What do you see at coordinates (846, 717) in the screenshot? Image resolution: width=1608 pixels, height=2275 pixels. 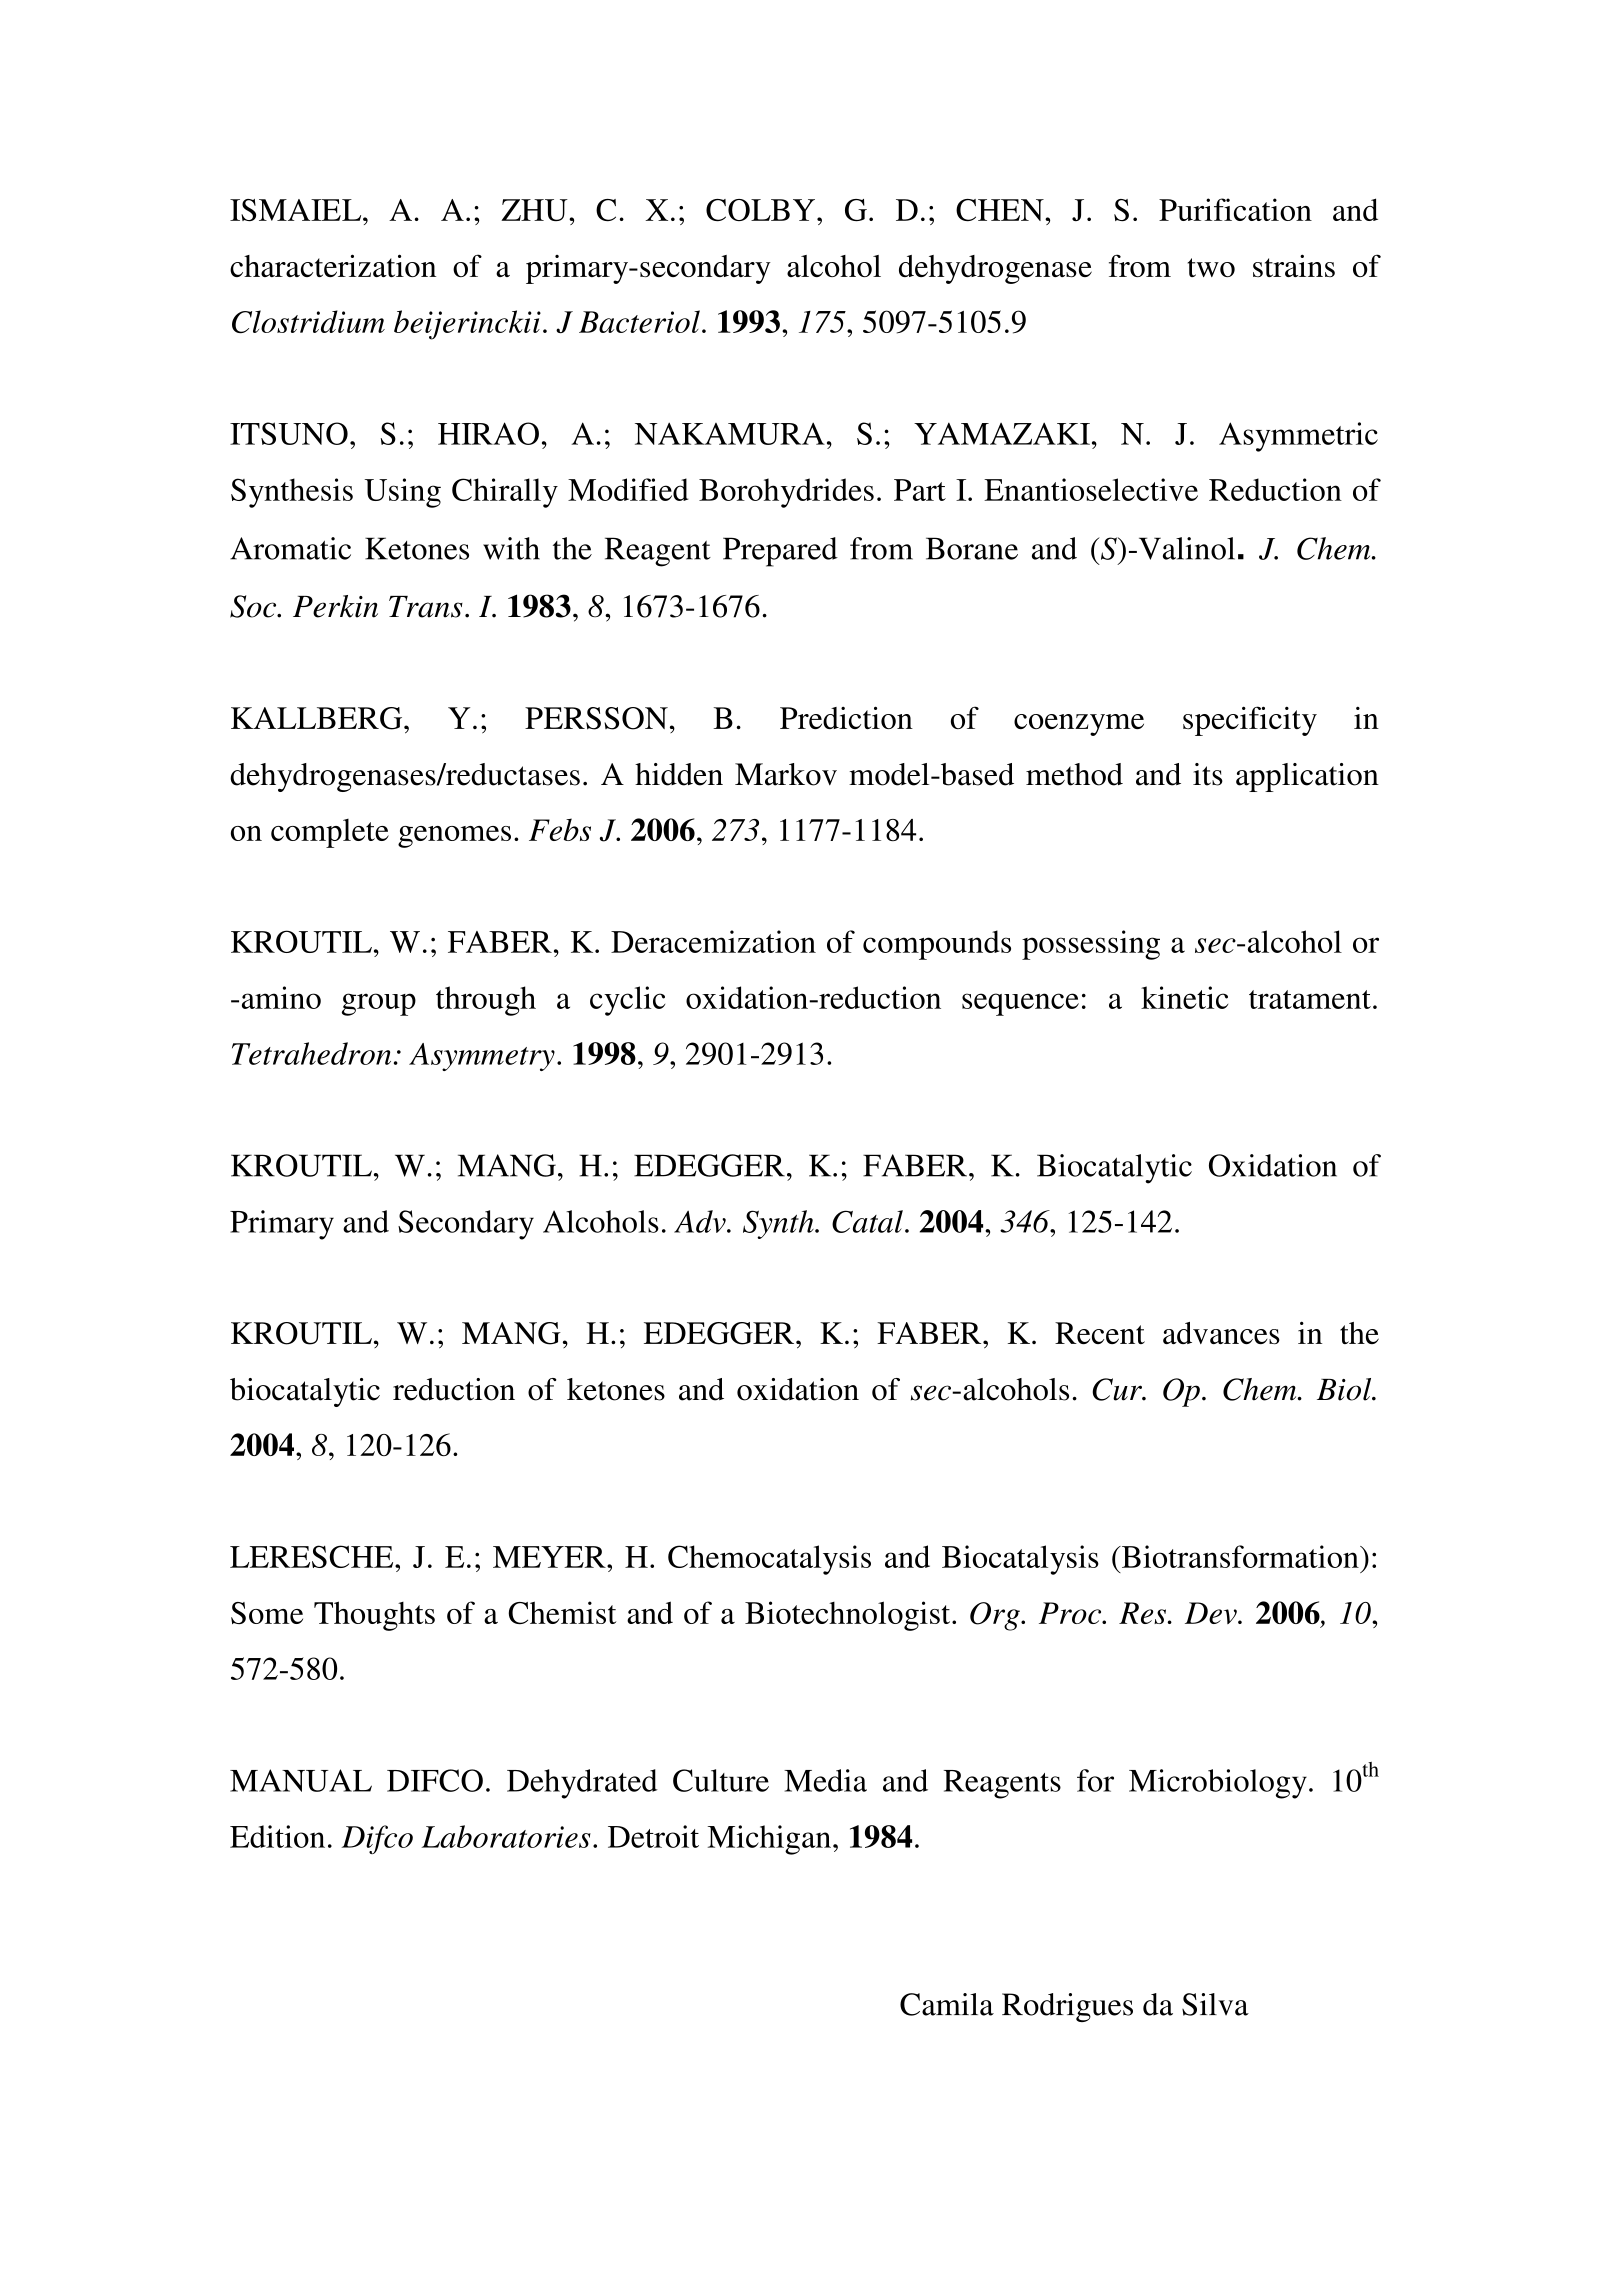 I see `Prediction` at bounding box center [846, 717].
